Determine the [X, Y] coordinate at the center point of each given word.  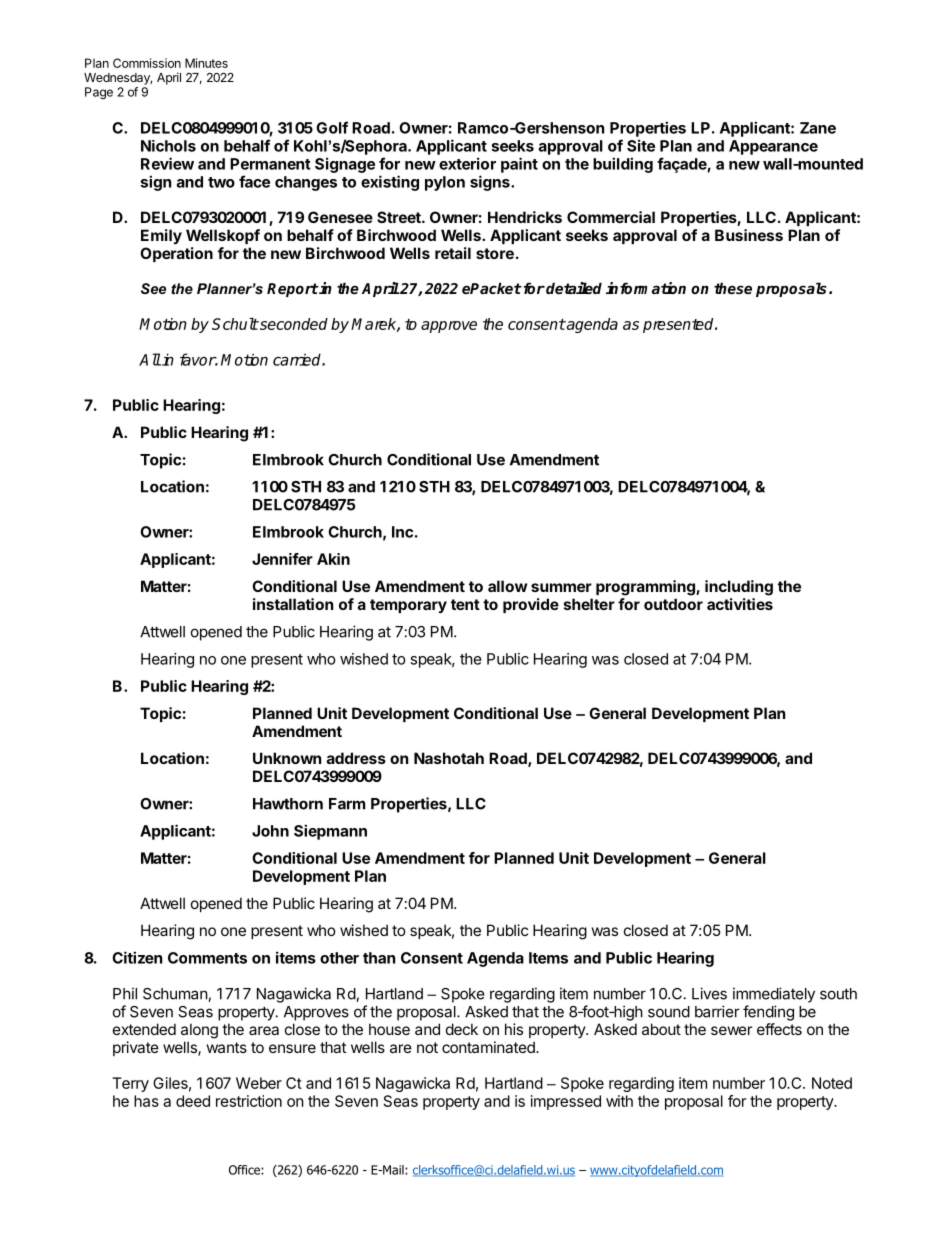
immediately [774, 995]
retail [453, 253]
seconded [293, 324]
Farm [347, 804]
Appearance [773, 147]
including [739, 588]
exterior [467, 163]
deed [193, 1101]
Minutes [206, 63]
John [270, 831]
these [733, 288]
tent [465, 604]
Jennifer [282, 559]
